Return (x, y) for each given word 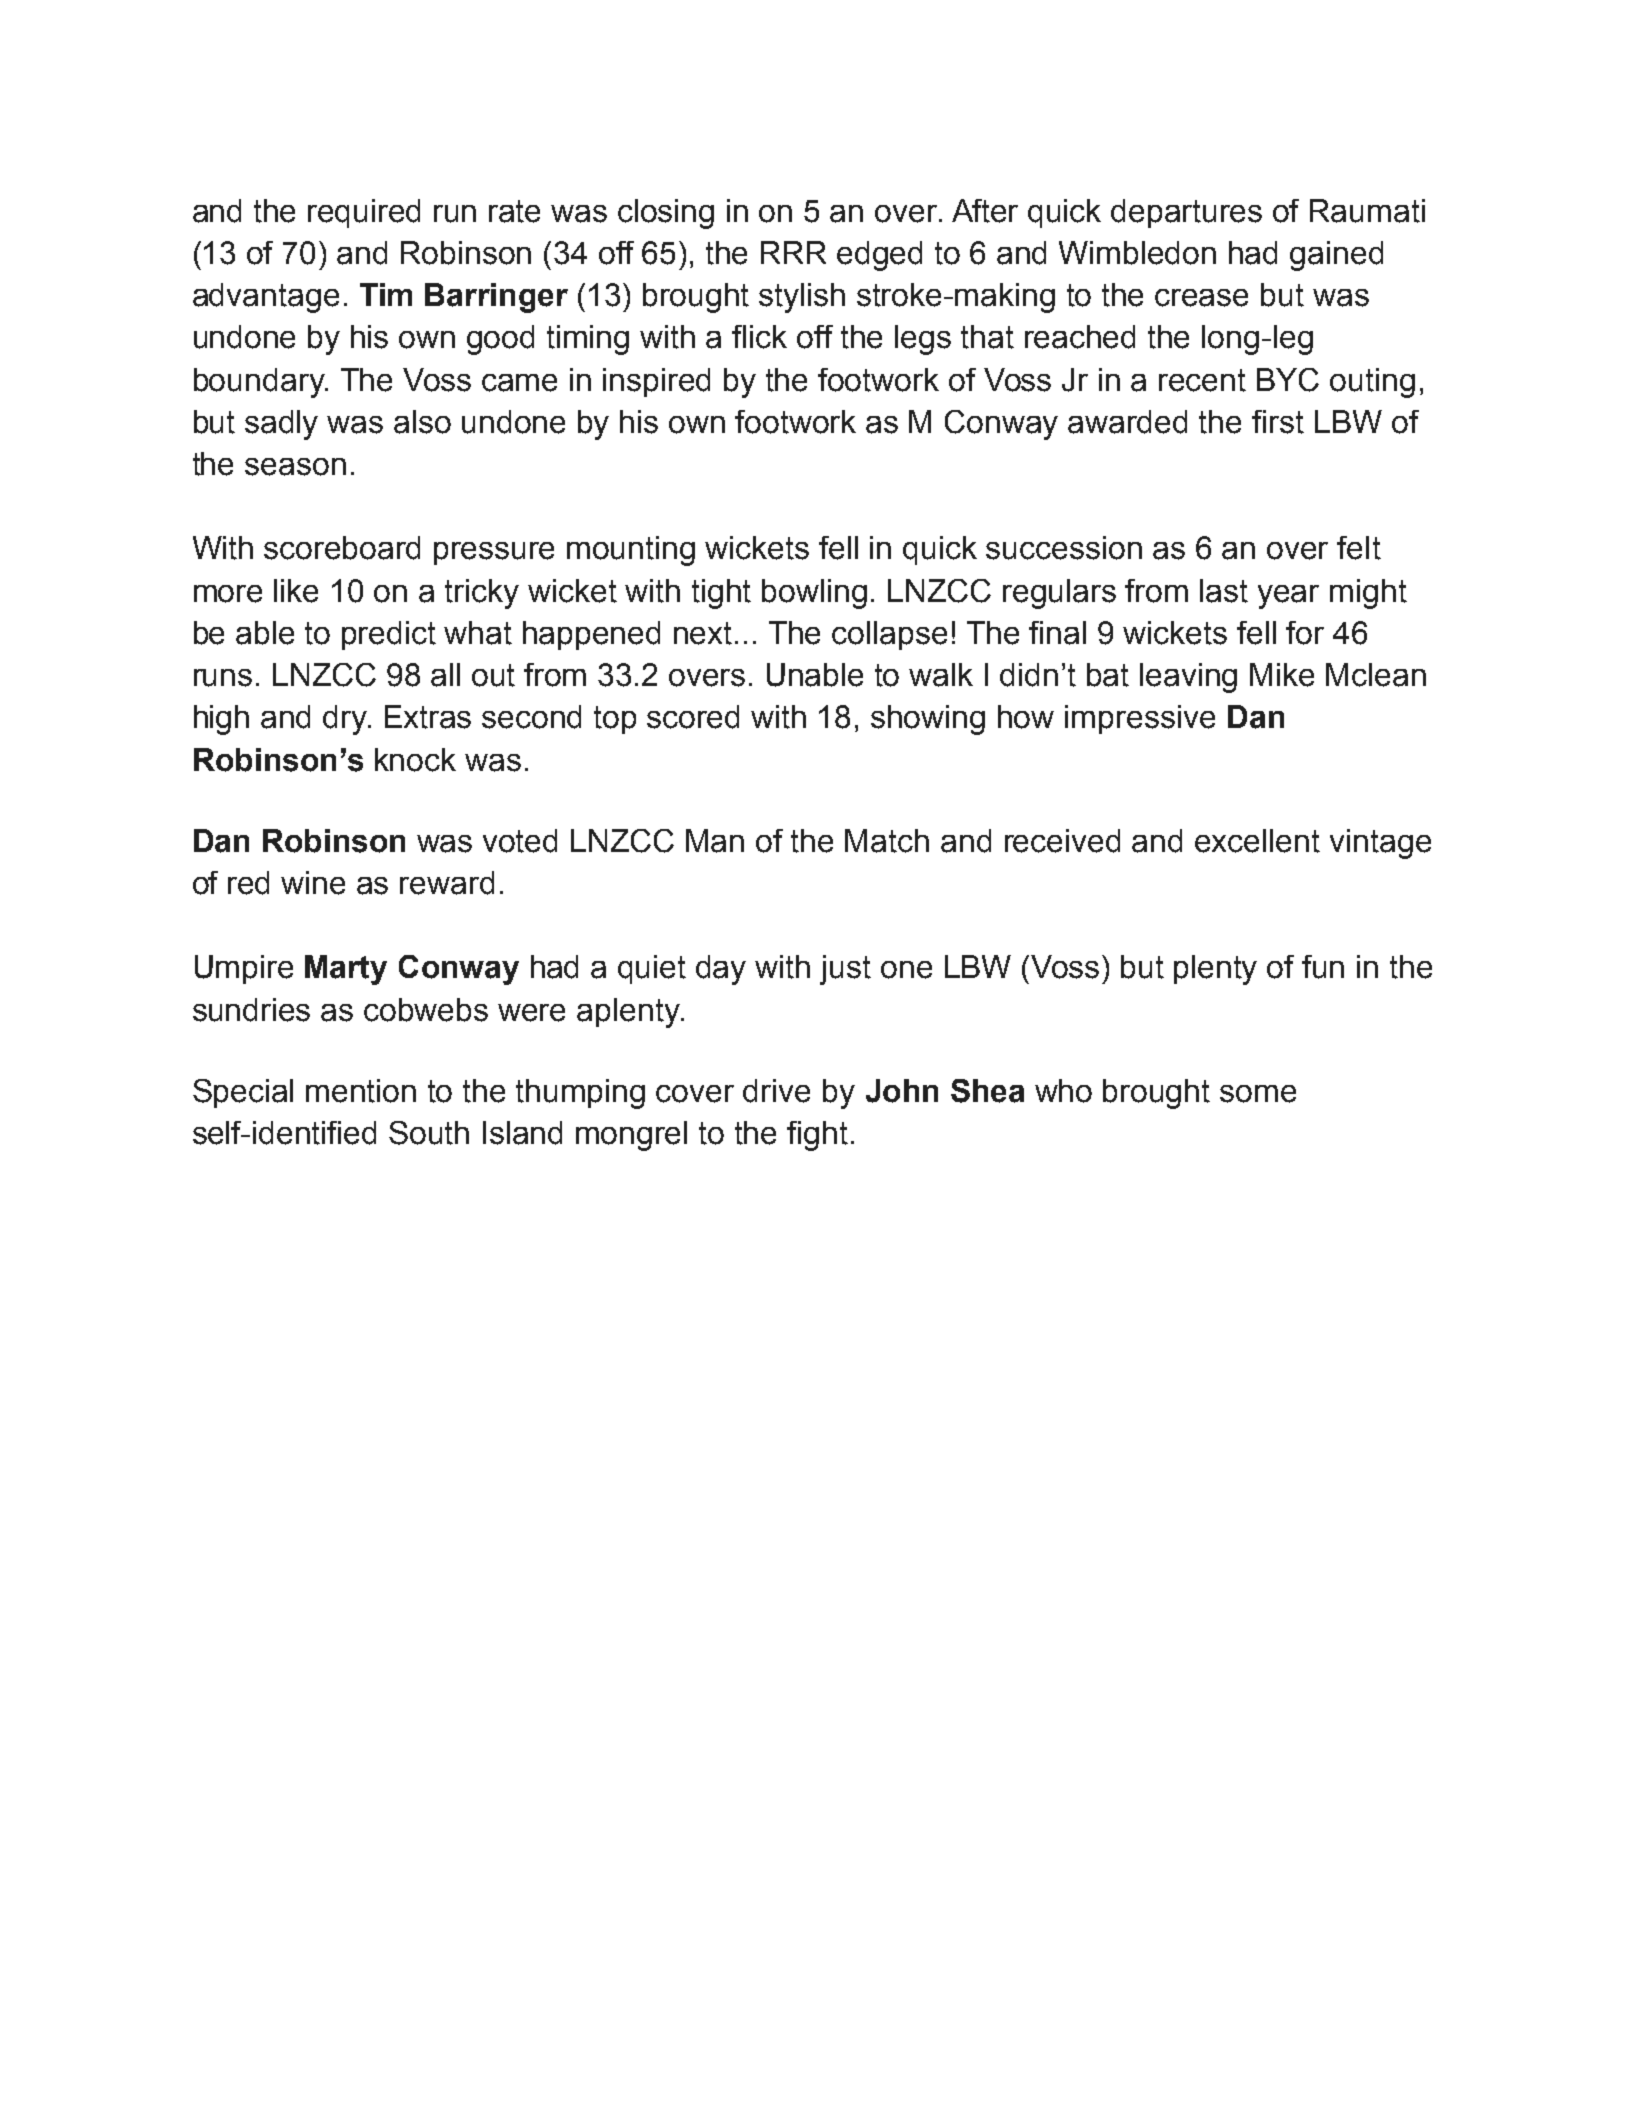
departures (1186, 213)
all (445, 675)
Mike (1282, 675)
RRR (793, 252)
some (1258, 1094)
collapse (889, 635)
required (364, 213)
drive (776, 1091)
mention (361, 1091)
